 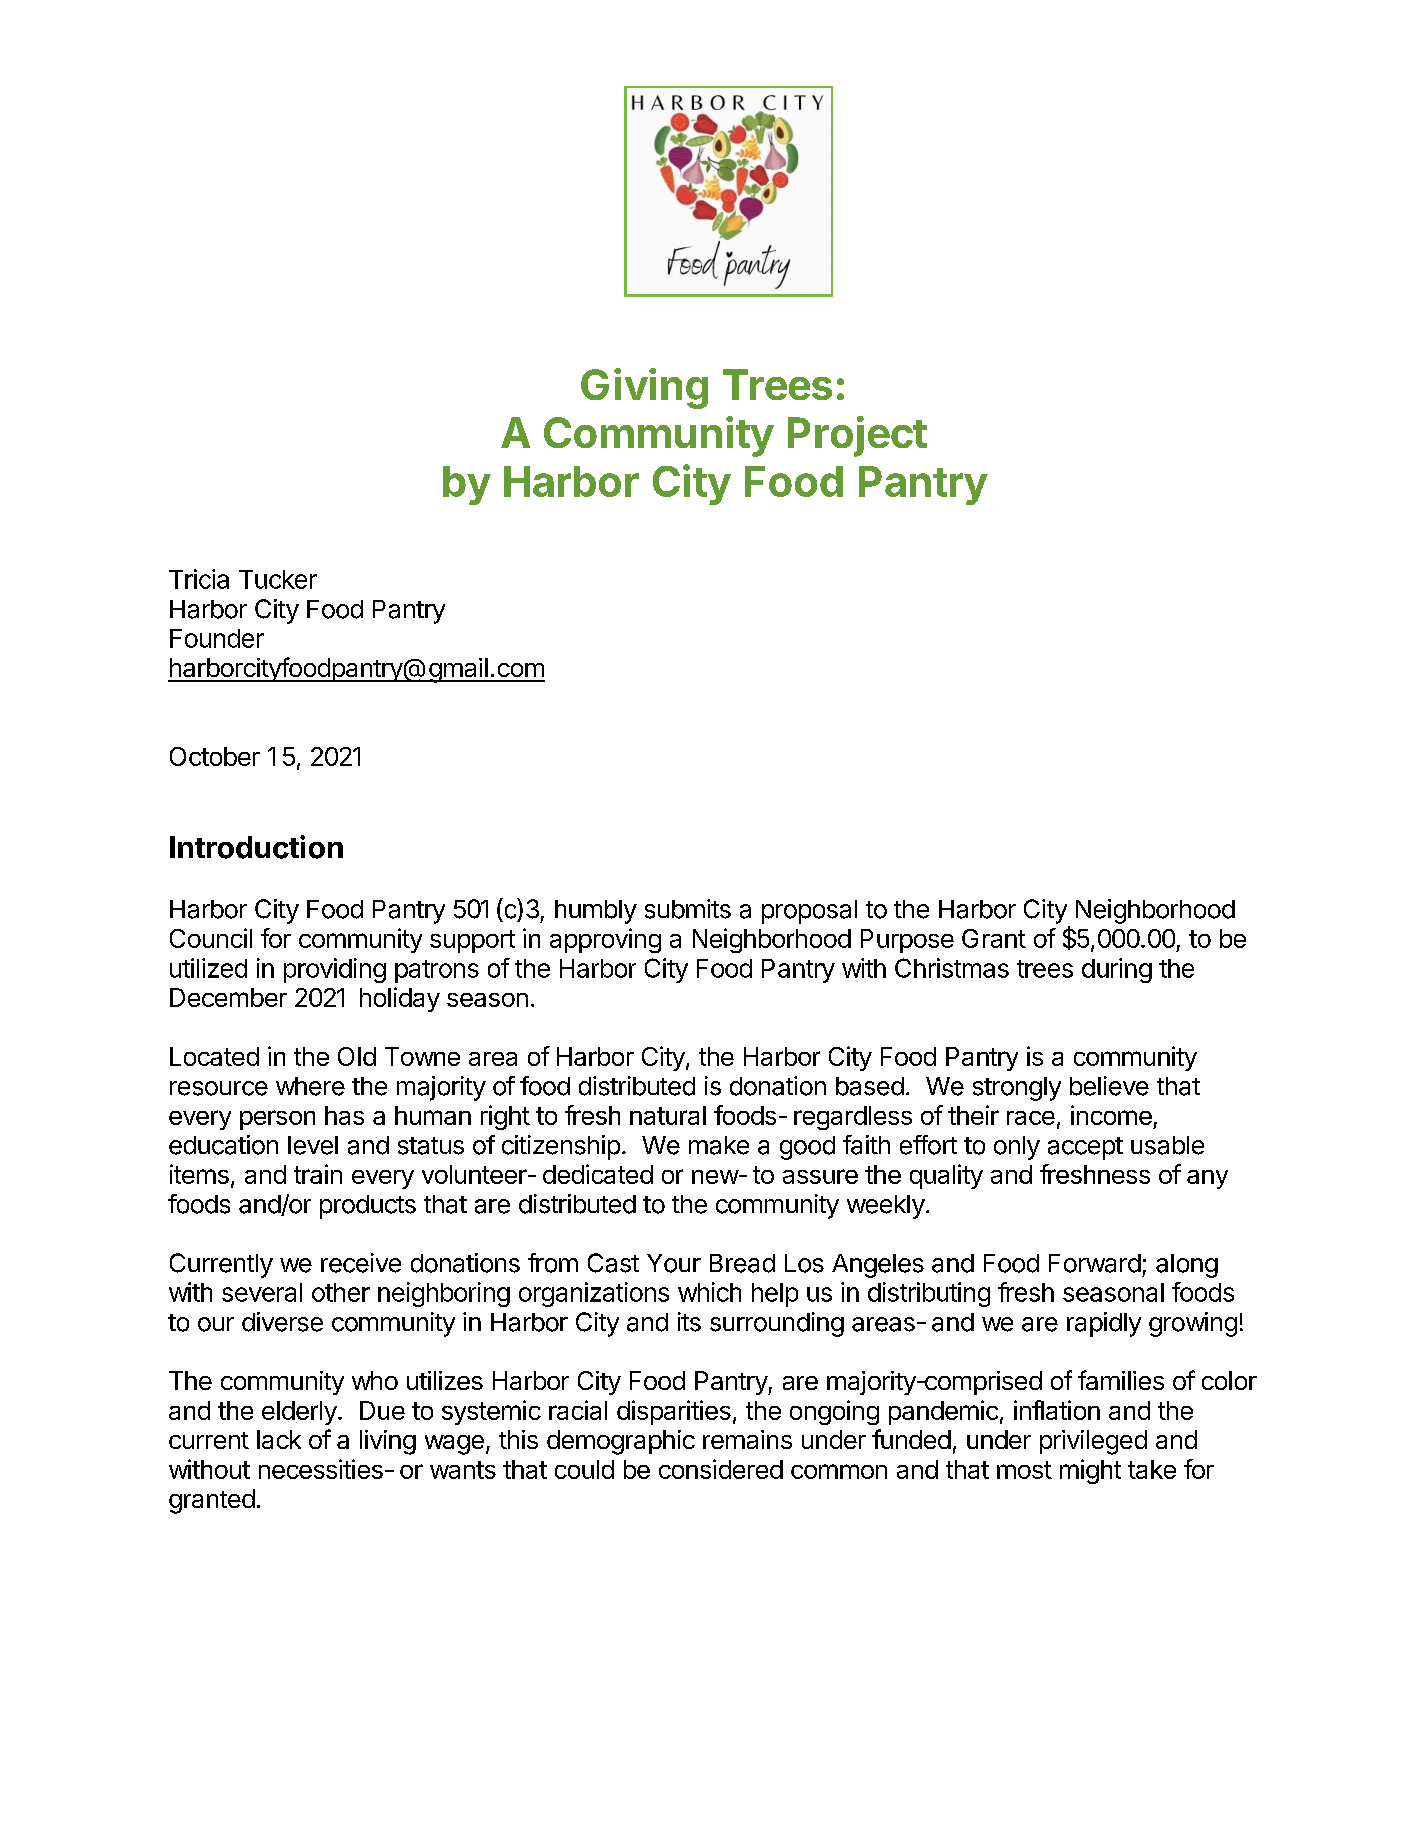 I want to click on proposal, so click(x=809, y=912).
